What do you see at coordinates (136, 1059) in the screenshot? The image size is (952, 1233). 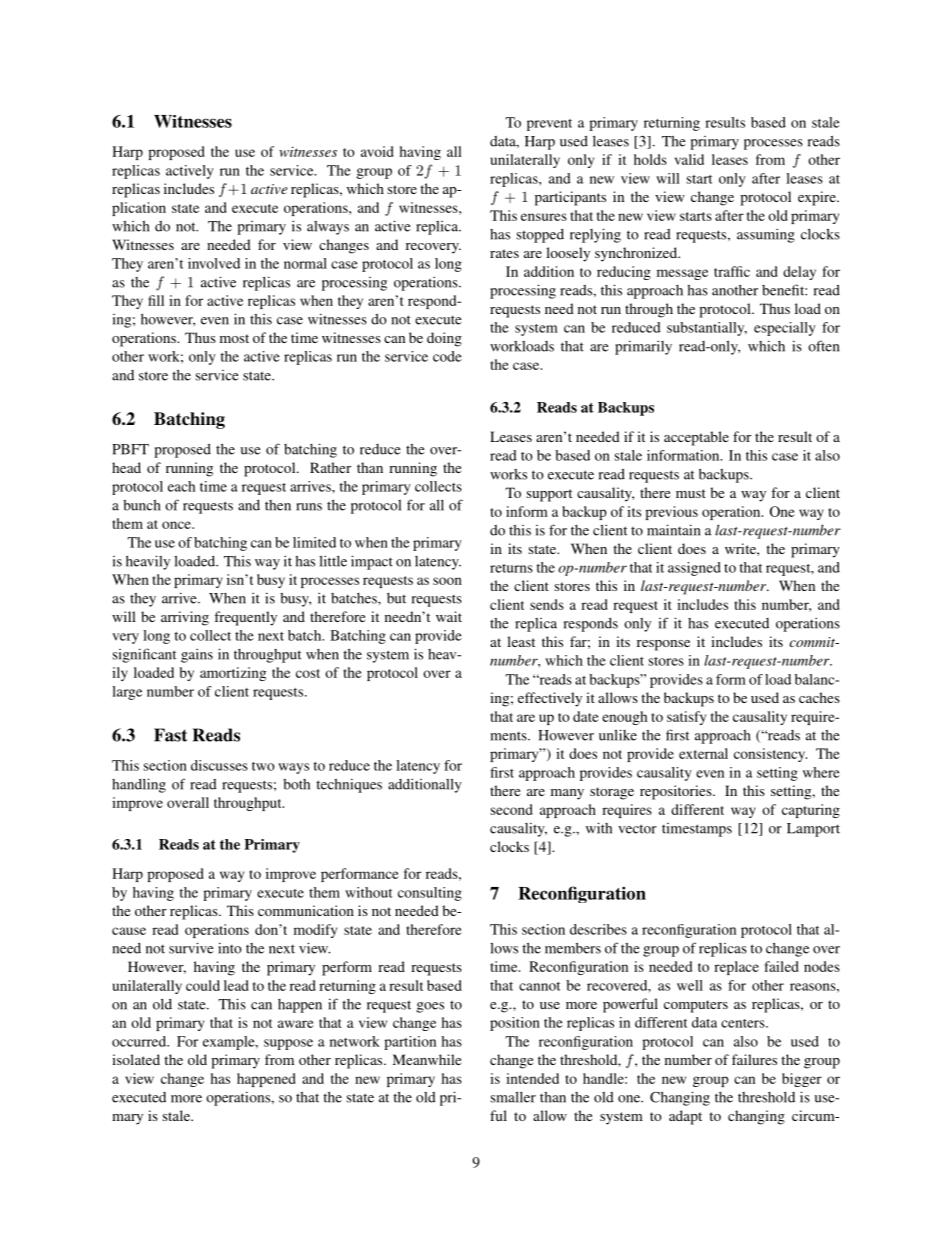 I see `isolated` at bounding box center [136, 1059].
